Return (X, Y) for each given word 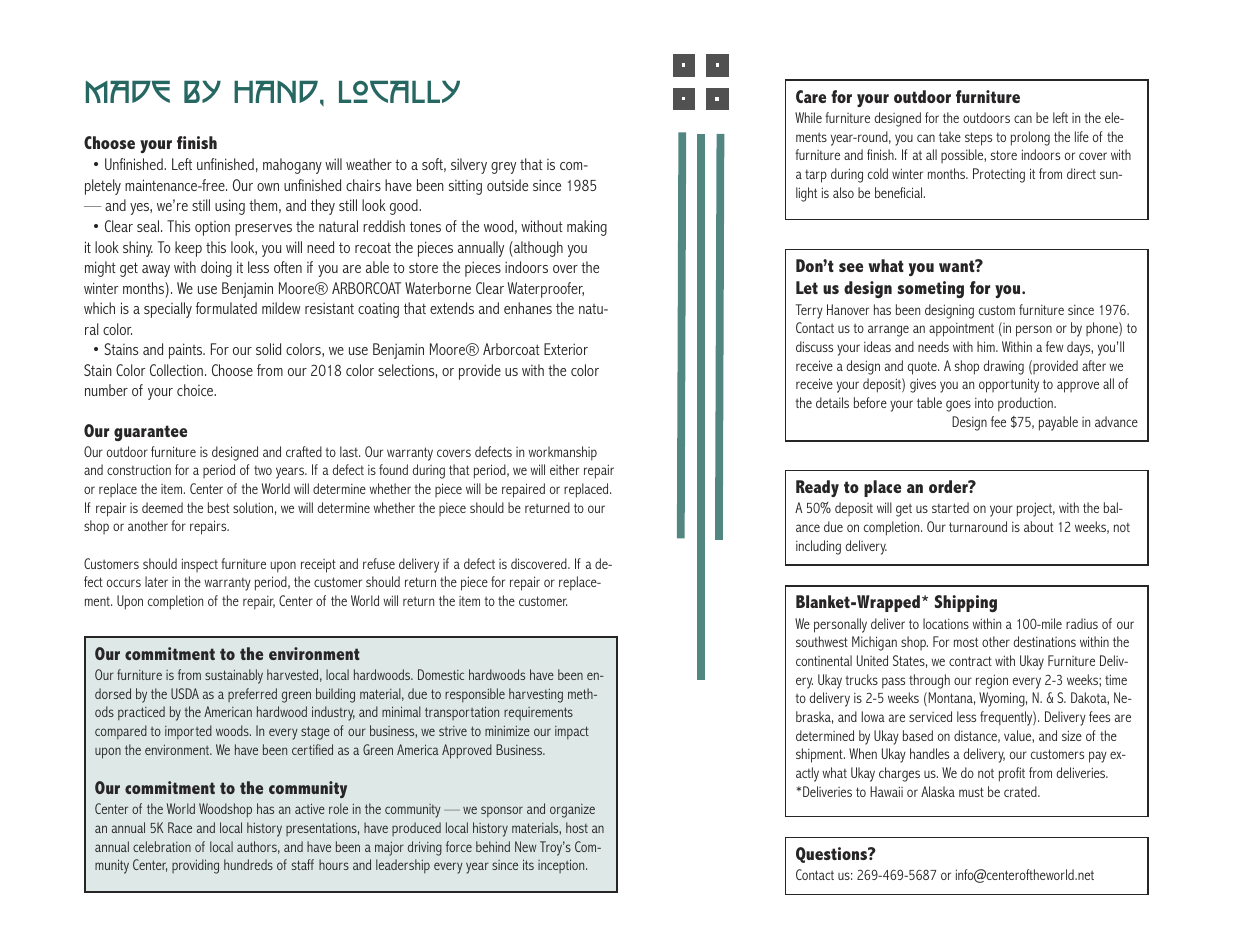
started (950, 507)
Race (180, 827)
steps (978, 139)
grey (503, 168)
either (564, 469)
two (263, 470)
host (577, 827)
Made (128, 91)
